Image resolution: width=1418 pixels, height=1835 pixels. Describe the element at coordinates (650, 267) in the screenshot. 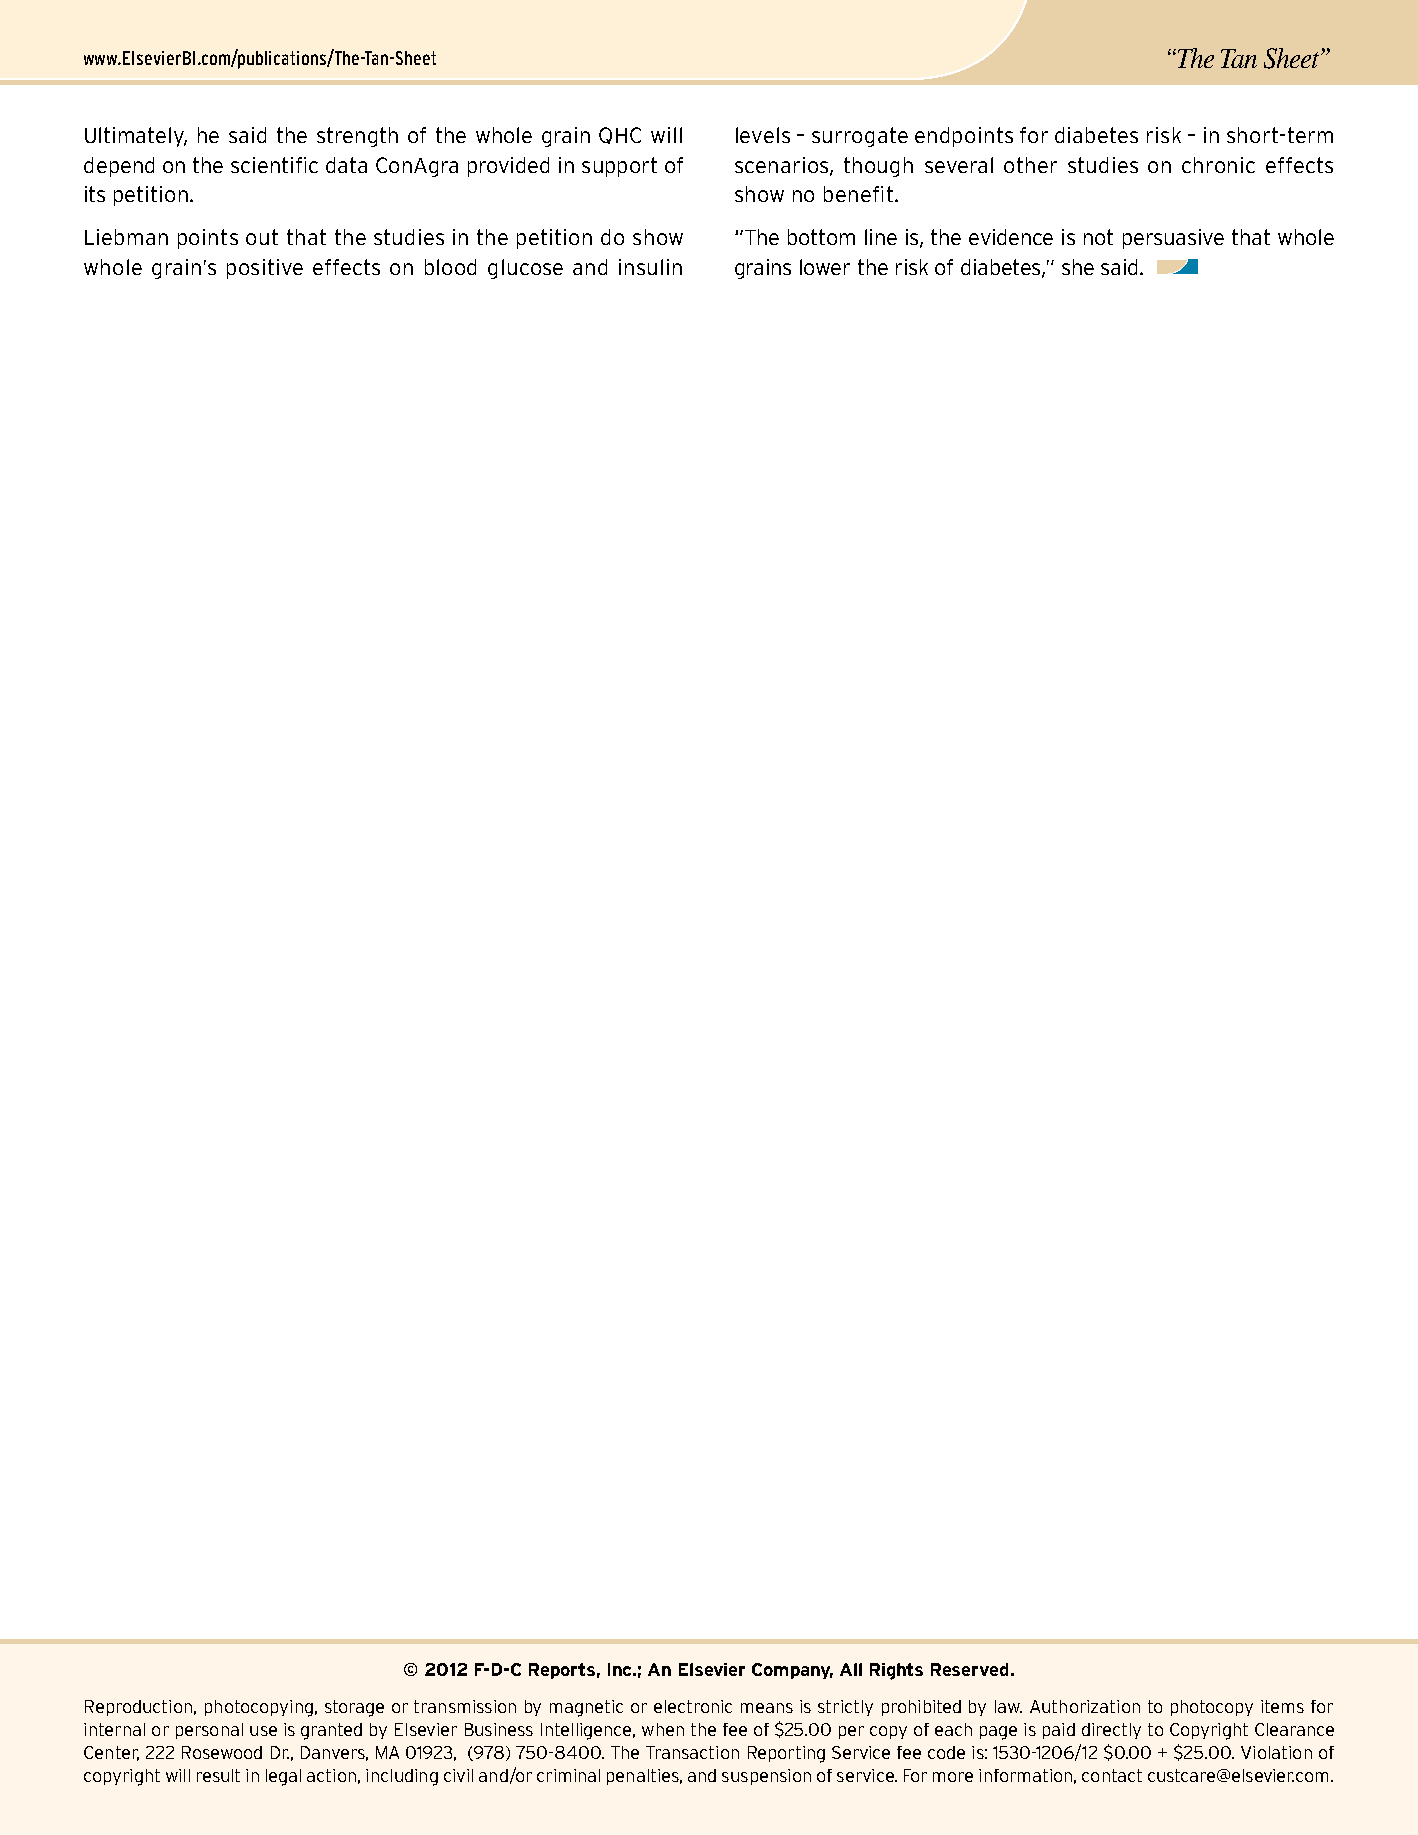

I see `insulin` at that location.
